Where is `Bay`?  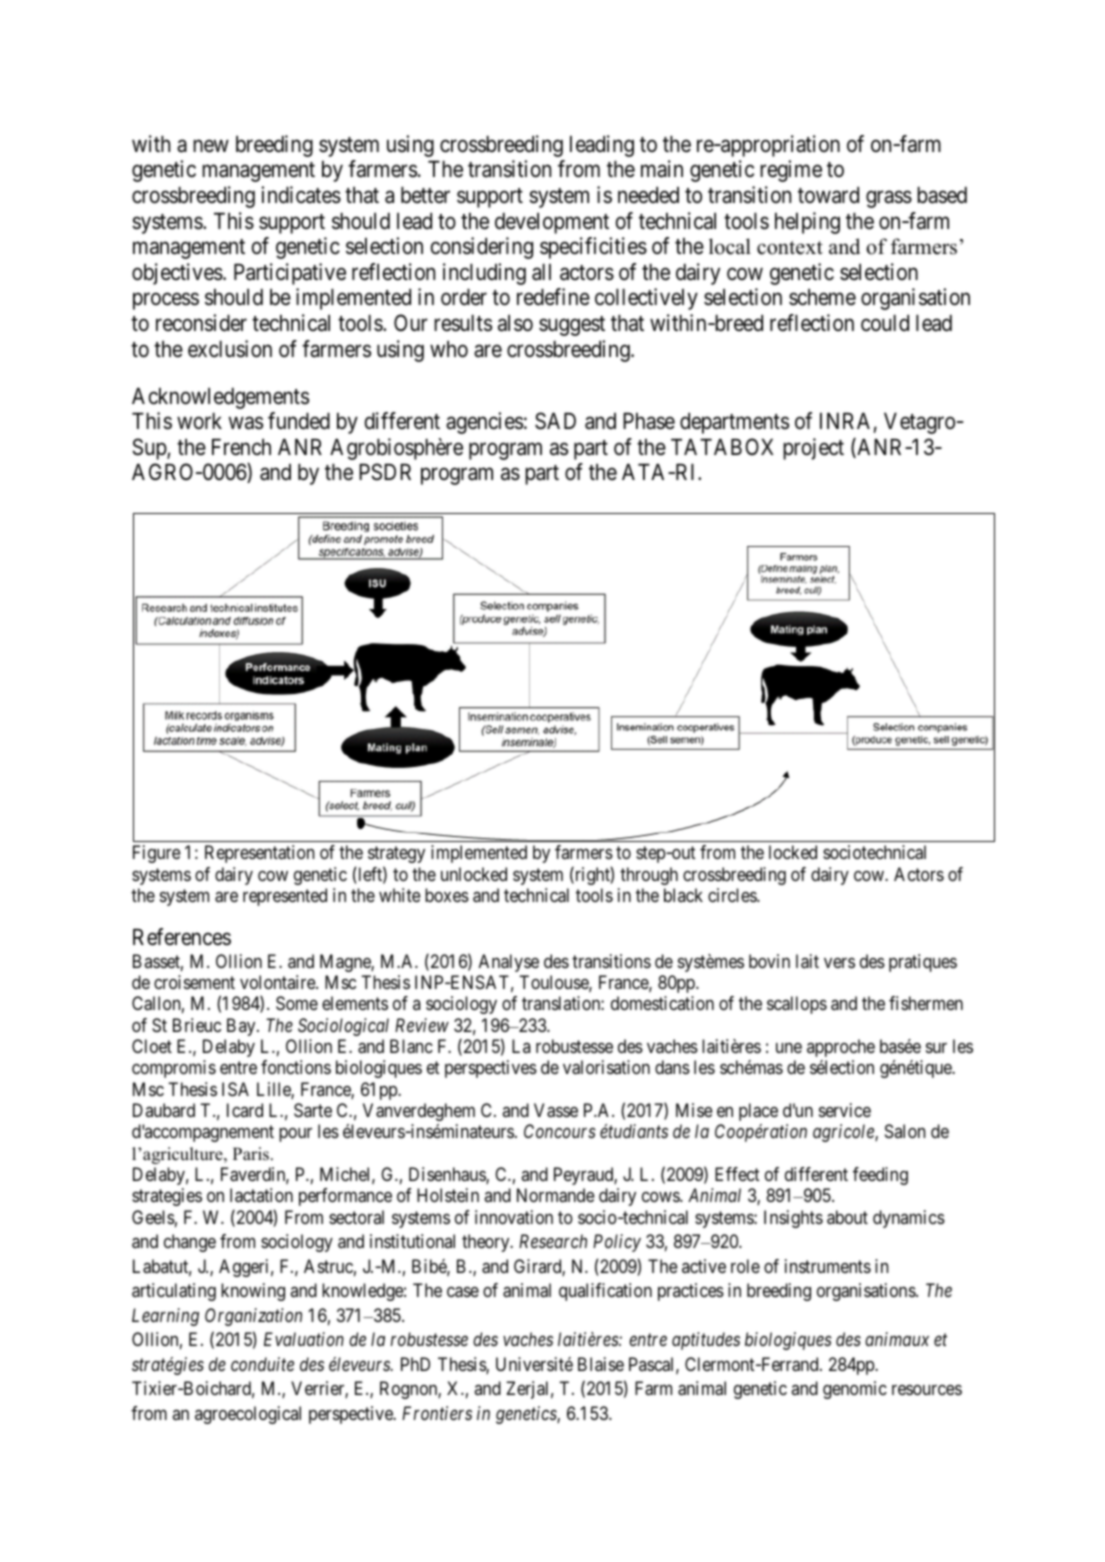
Bay is located at coordinates (242, 1027).
